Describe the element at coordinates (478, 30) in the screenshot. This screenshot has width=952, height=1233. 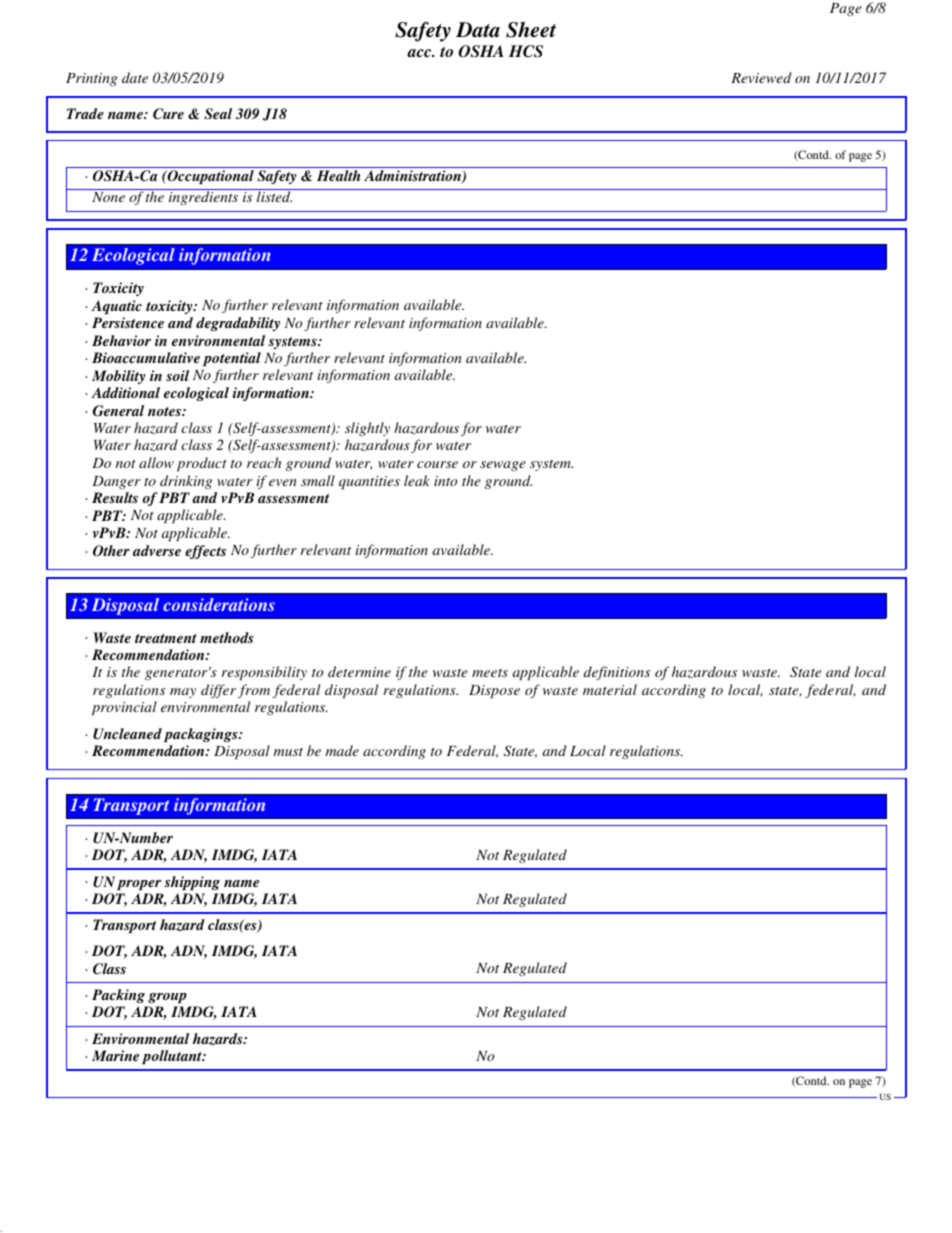
I see `Data` at that location.
